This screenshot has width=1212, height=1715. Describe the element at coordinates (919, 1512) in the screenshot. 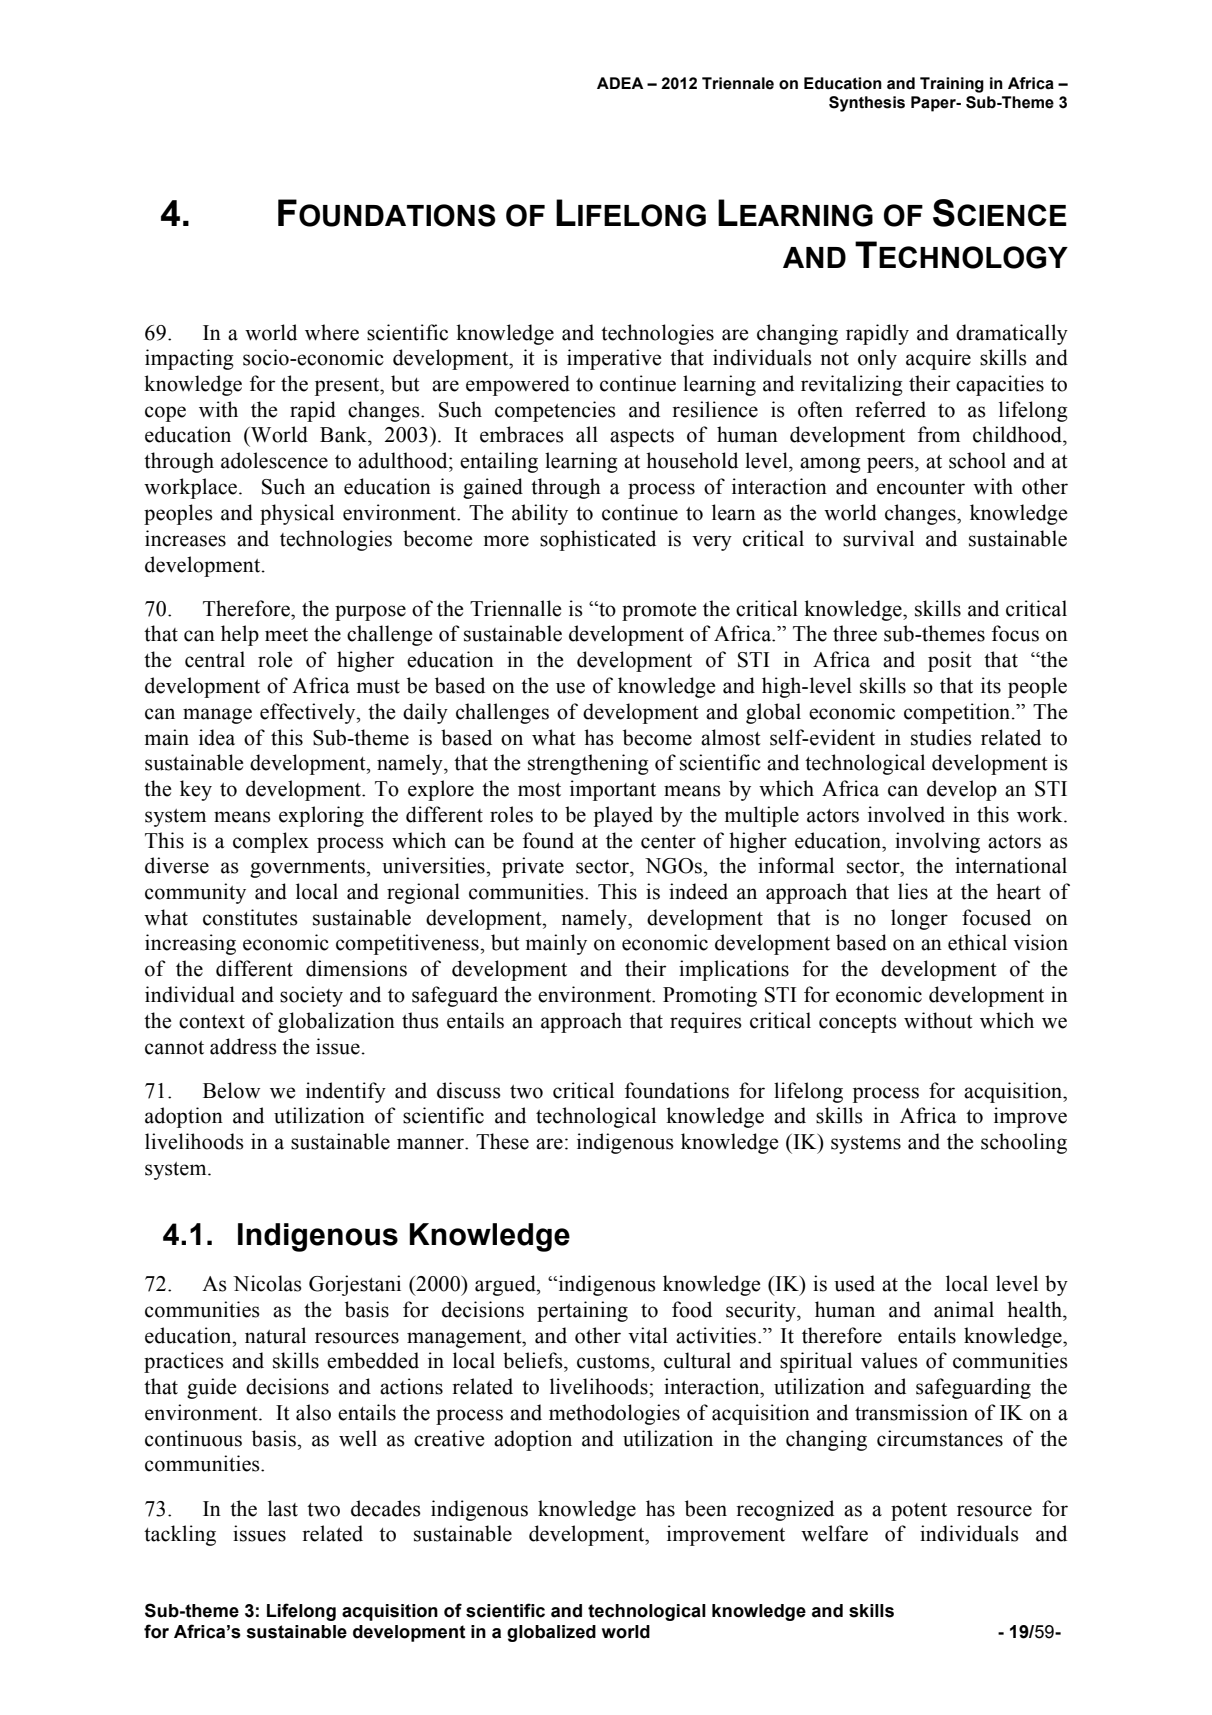

I see `potent` at that location.
